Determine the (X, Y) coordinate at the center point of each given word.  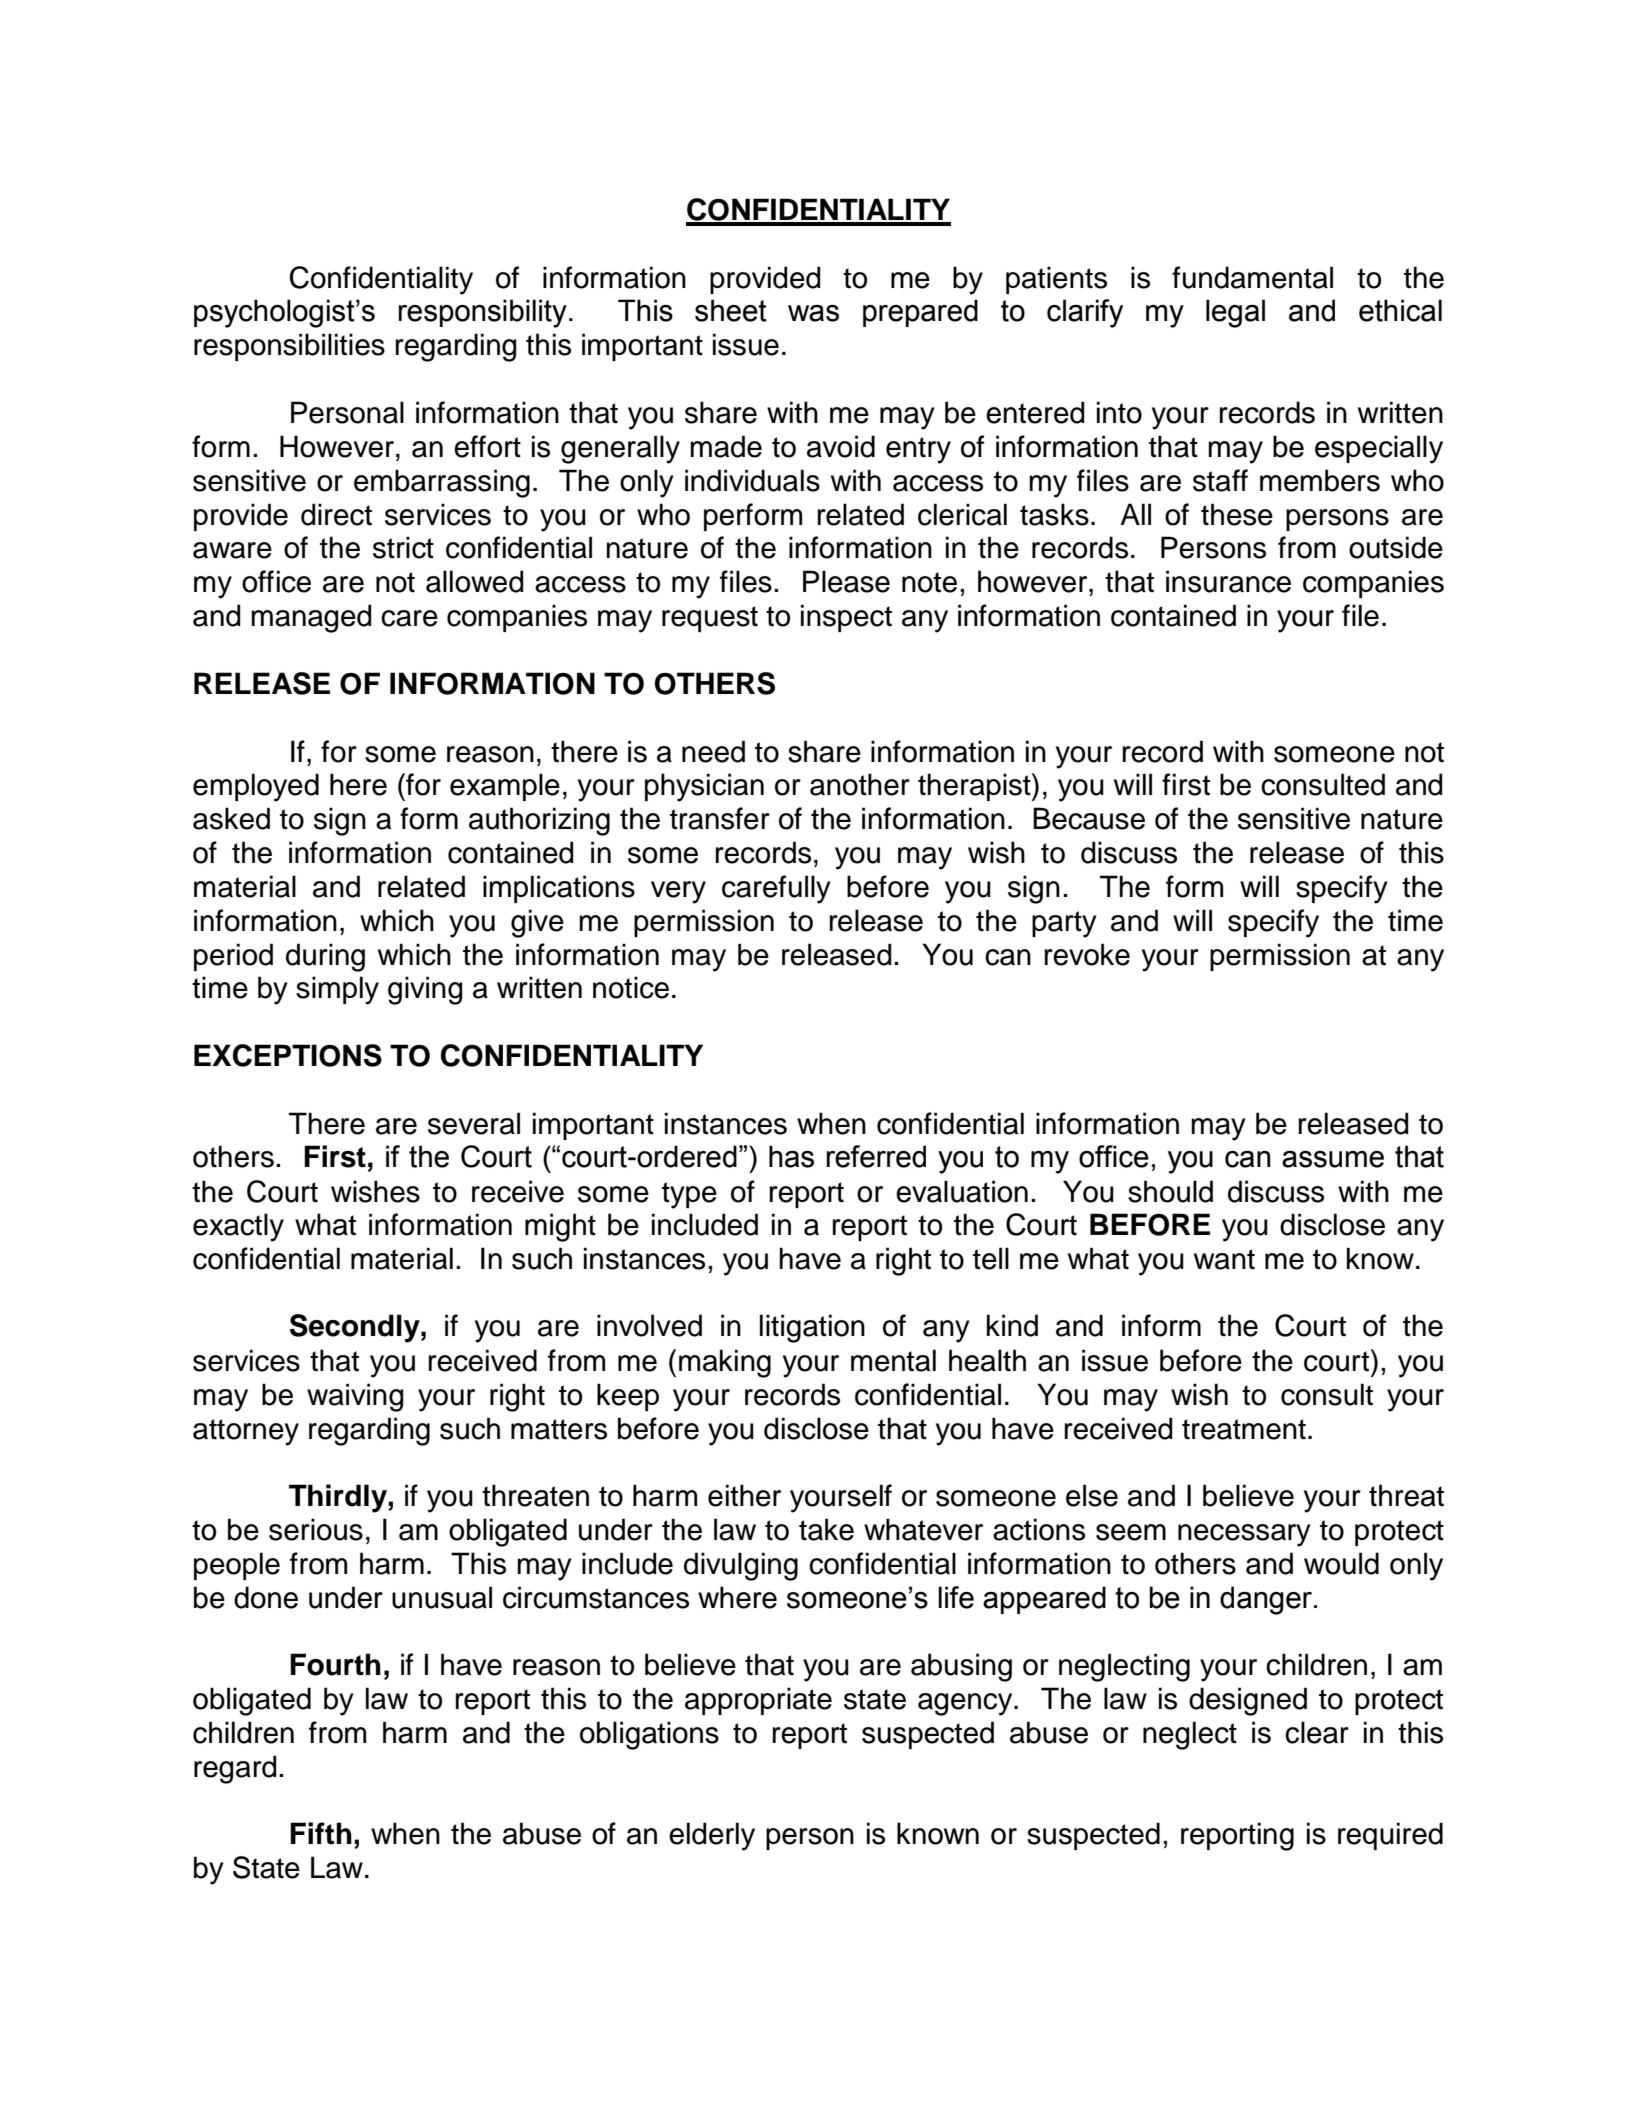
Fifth (321, 1833)
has (791, 1156)
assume (1333, 1159)
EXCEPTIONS (288, 1055)
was (813, 313)
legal (1235, 313)
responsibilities (289, 347)
